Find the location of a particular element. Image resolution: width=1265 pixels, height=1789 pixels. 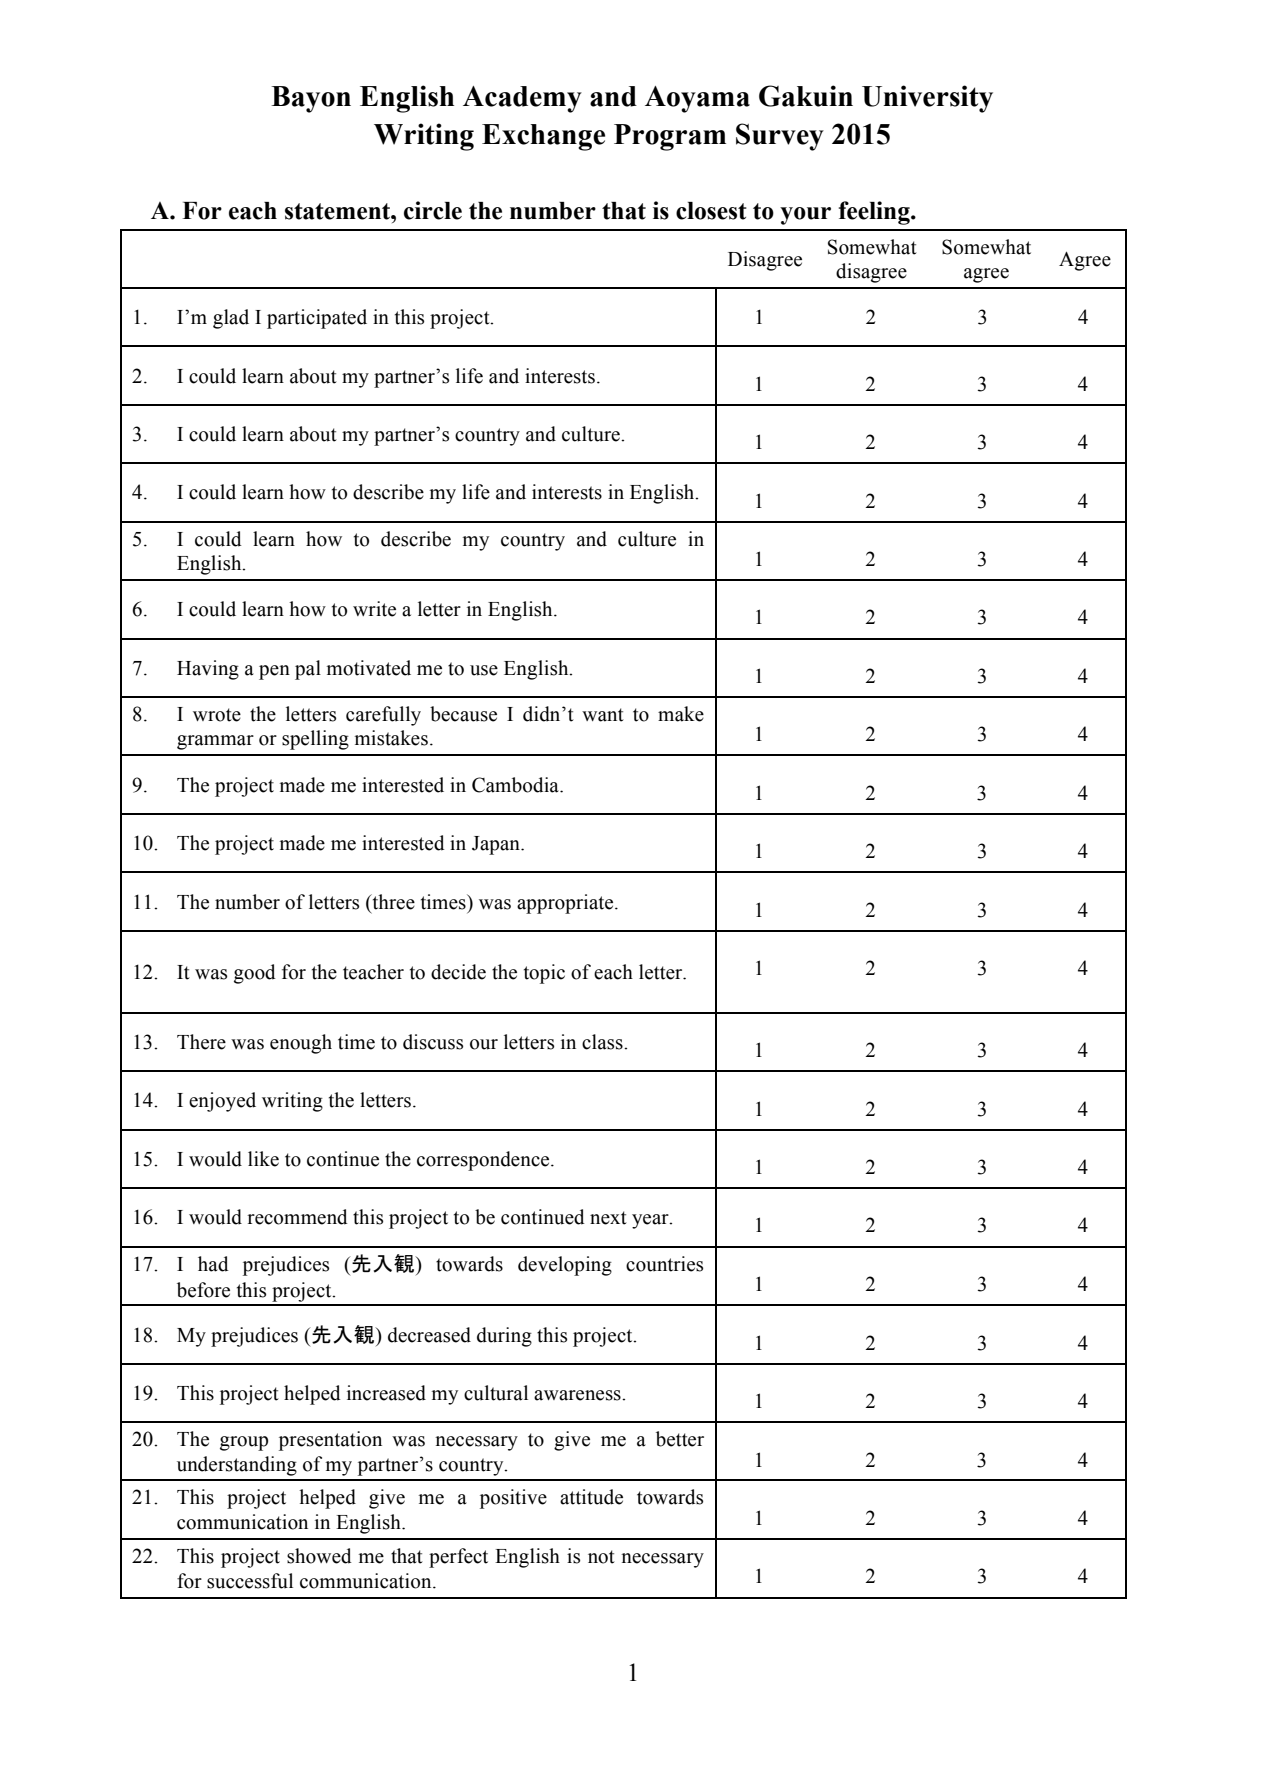

showed is located at coordinates (319, 1556).
